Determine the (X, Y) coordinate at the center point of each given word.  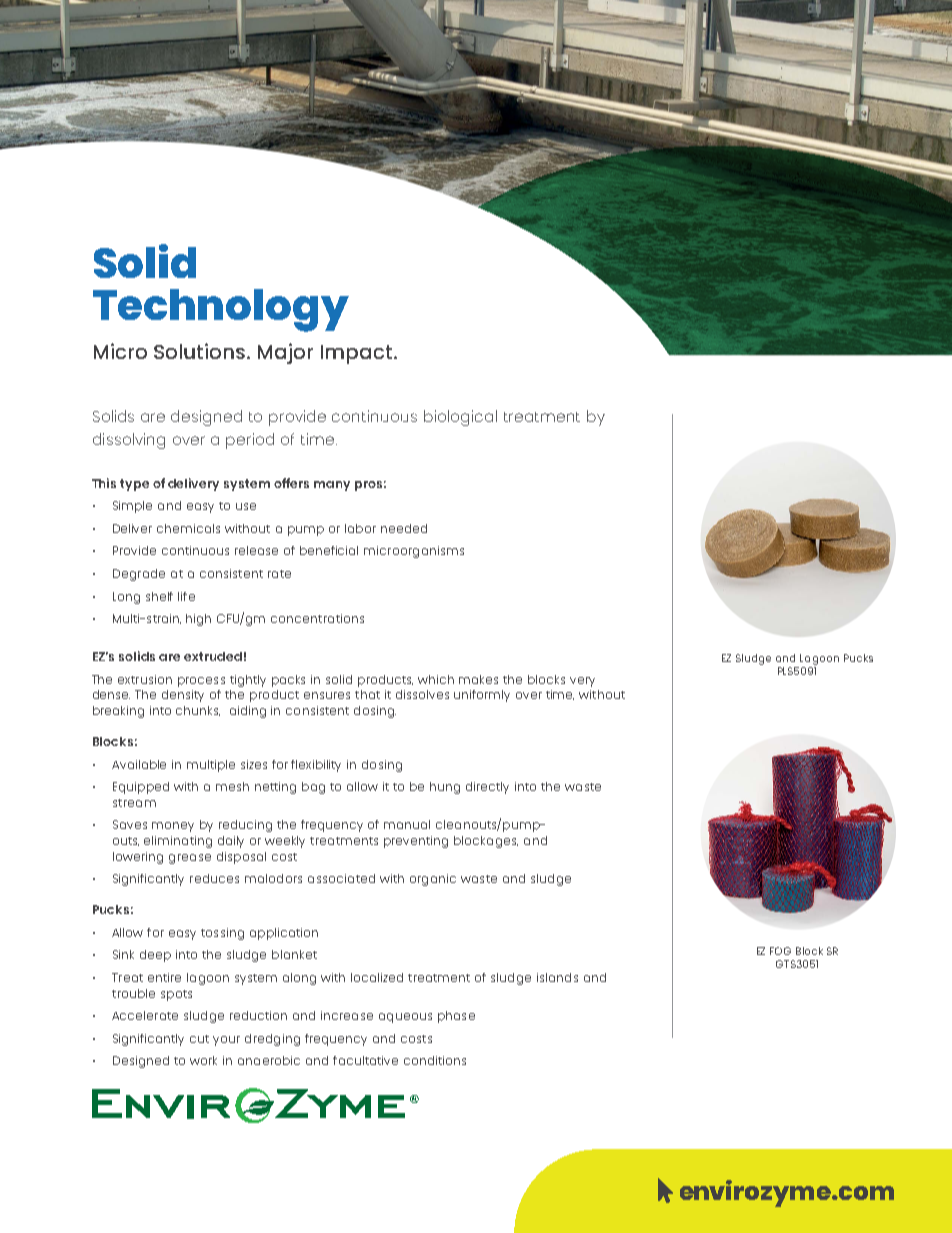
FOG (780, 951)
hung (445, 788)
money (173, 827)
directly (487, 788)
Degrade (139, 575)
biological (460, 418)
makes (478, 679)
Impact (358, 354)
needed (404, 528)
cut (199, 1039)
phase (456, 1017)
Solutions (201, 351)
